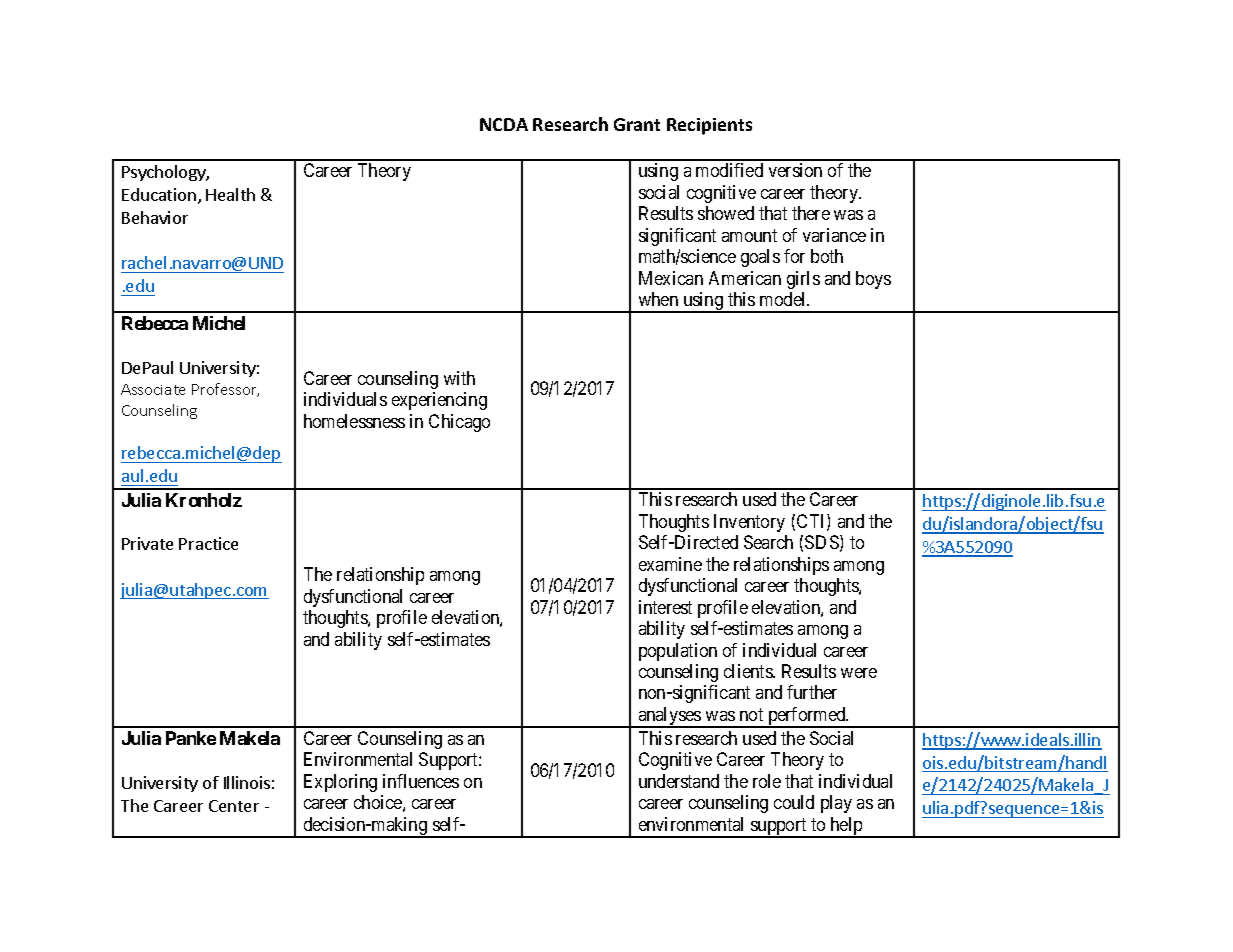 The height and width of the image is (952, 1233). What do you see at coordinates (637, 124) in the image?
I see `Grant` at bounding box center [637, 124].
